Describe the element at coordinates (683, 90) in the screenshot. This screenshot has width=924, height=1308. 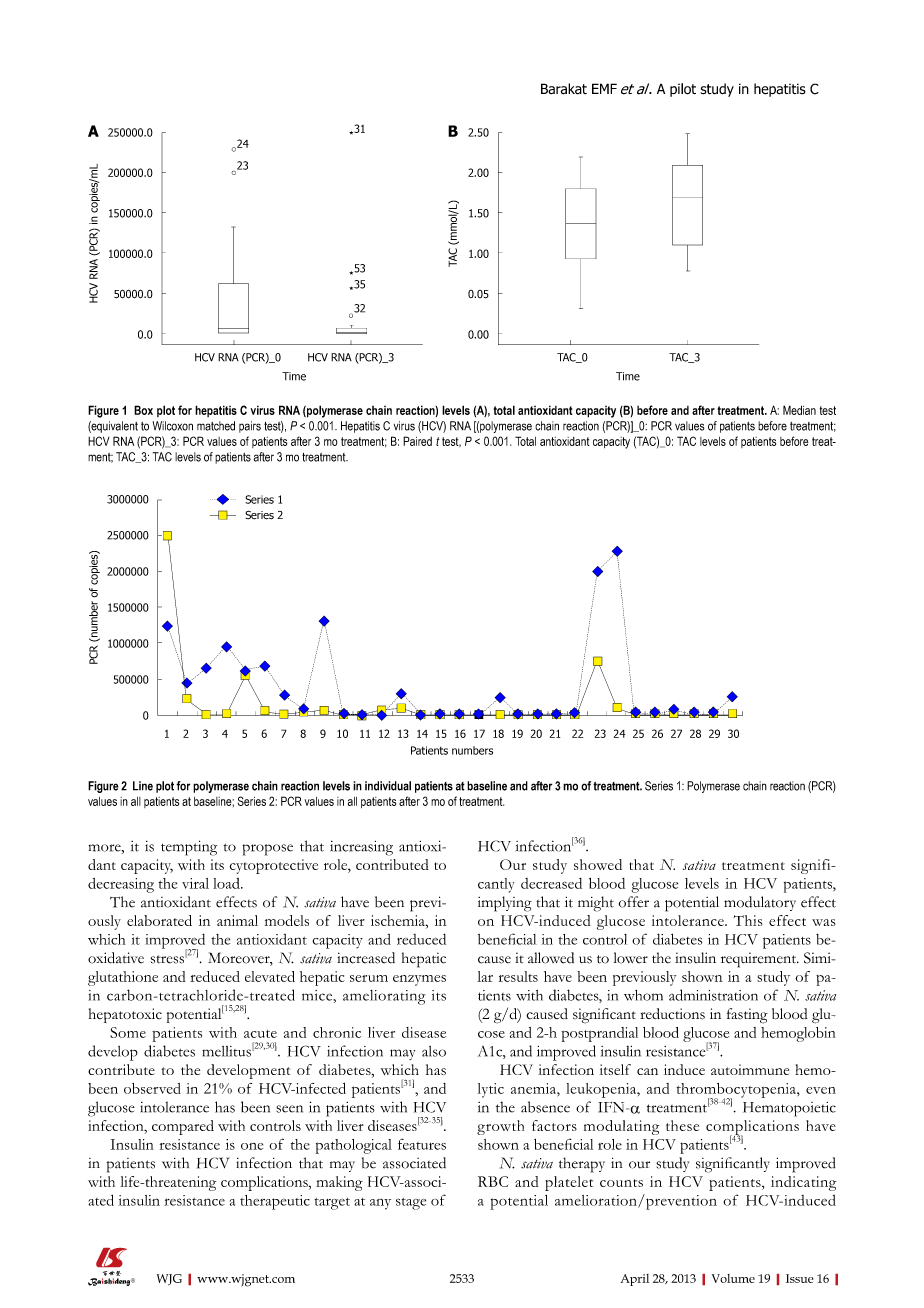
I see `pilot` at that location.
